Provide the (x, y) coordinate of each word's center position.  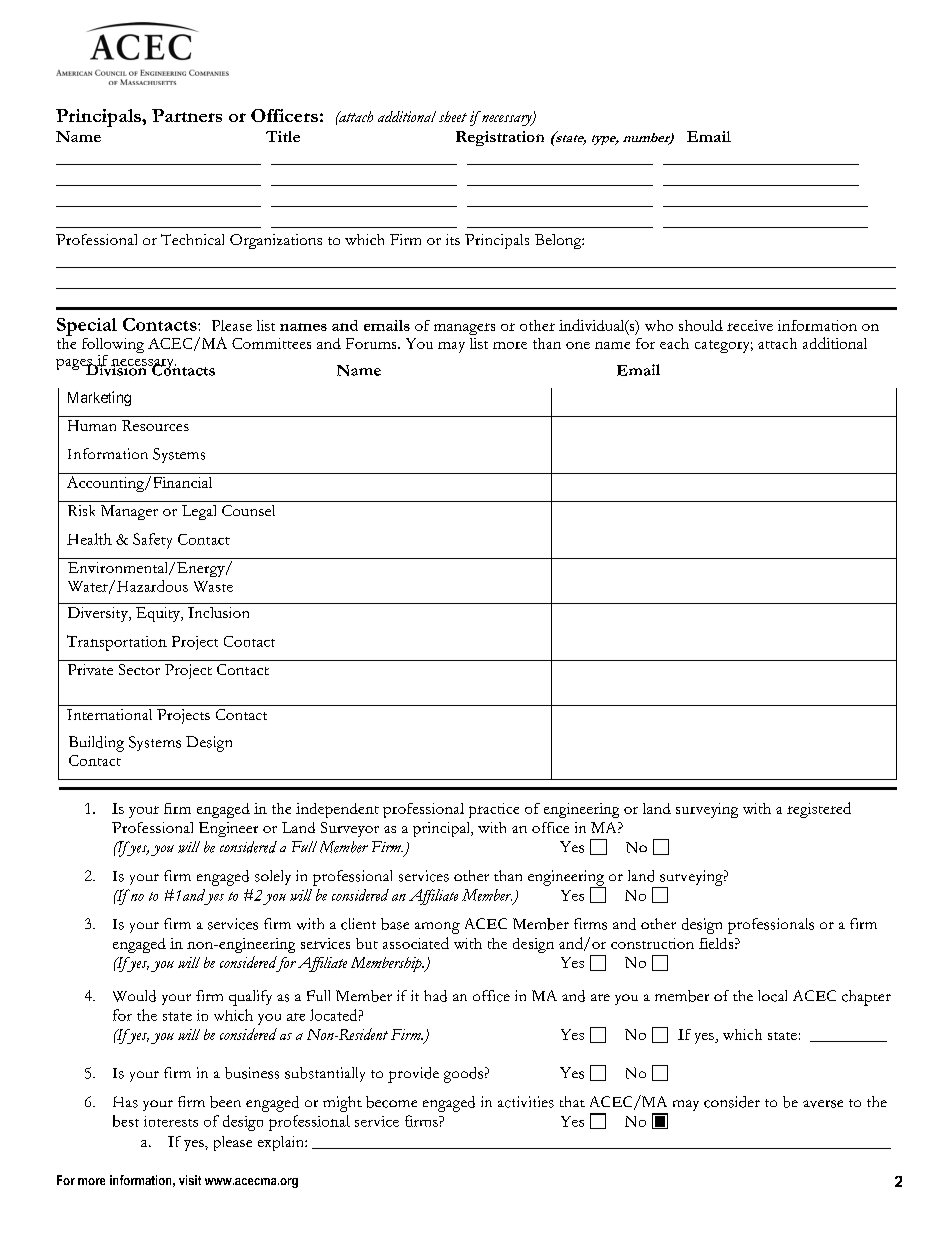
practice (494, 810)
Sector (139, 669)
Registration (500, 138)
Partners (187, 115)
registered (819, 810)
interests (171, 1121)
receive (750, 325)
